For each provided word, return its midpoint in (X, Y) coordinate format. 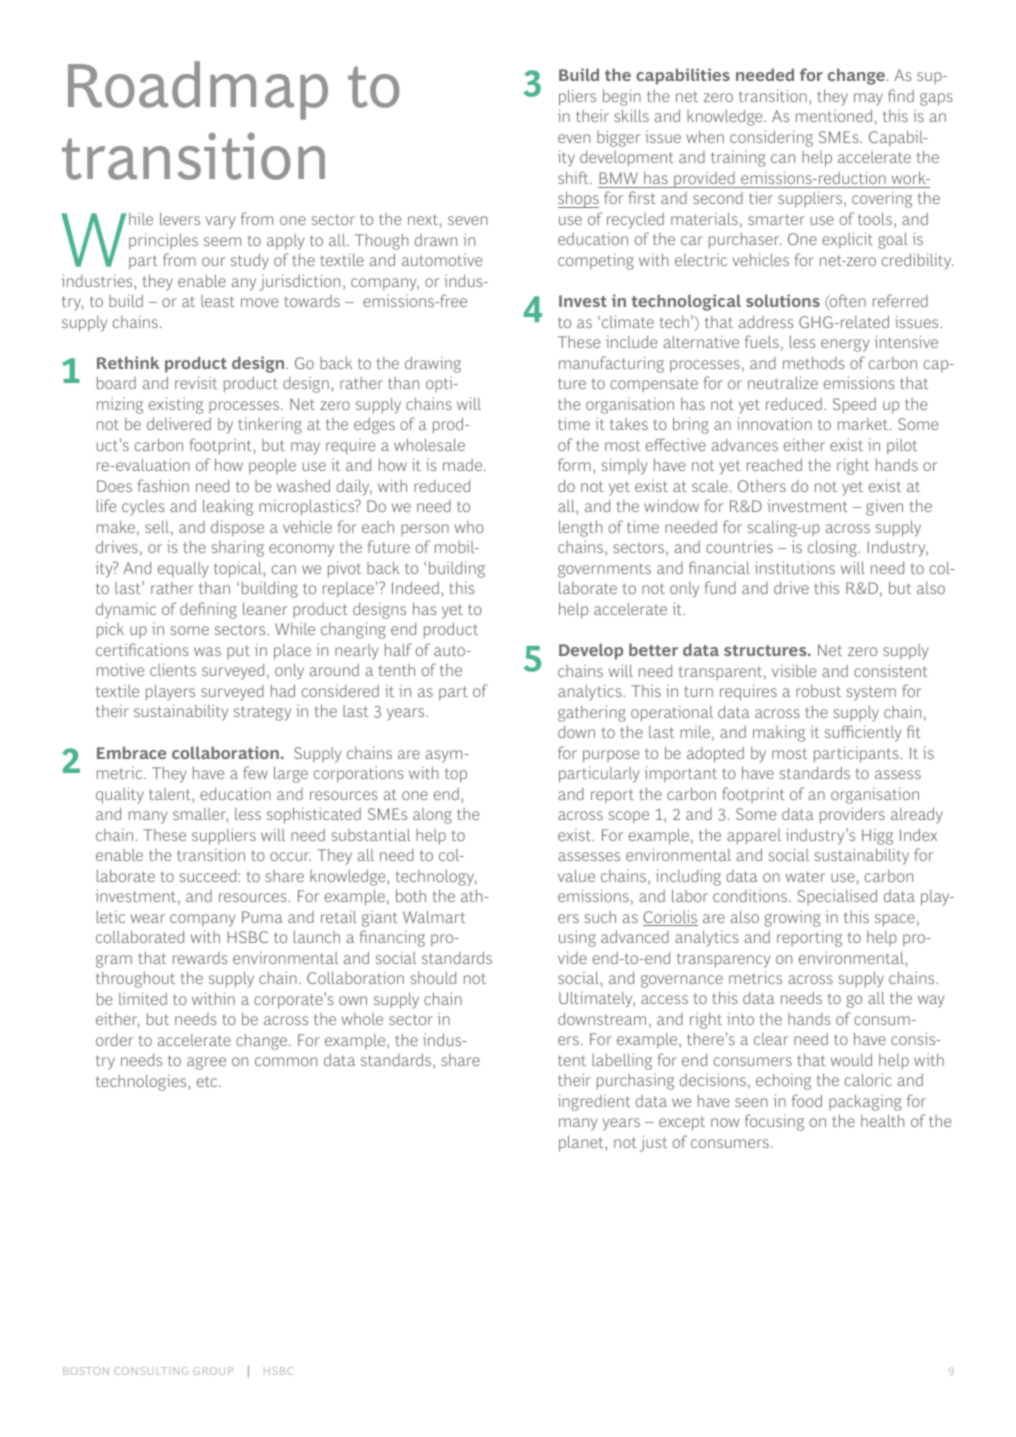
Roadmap (198, 90)
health (882, 1120)
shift (574, 177)
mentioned (834, 115)
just (653, 1143)
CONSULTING (151, 1371)
